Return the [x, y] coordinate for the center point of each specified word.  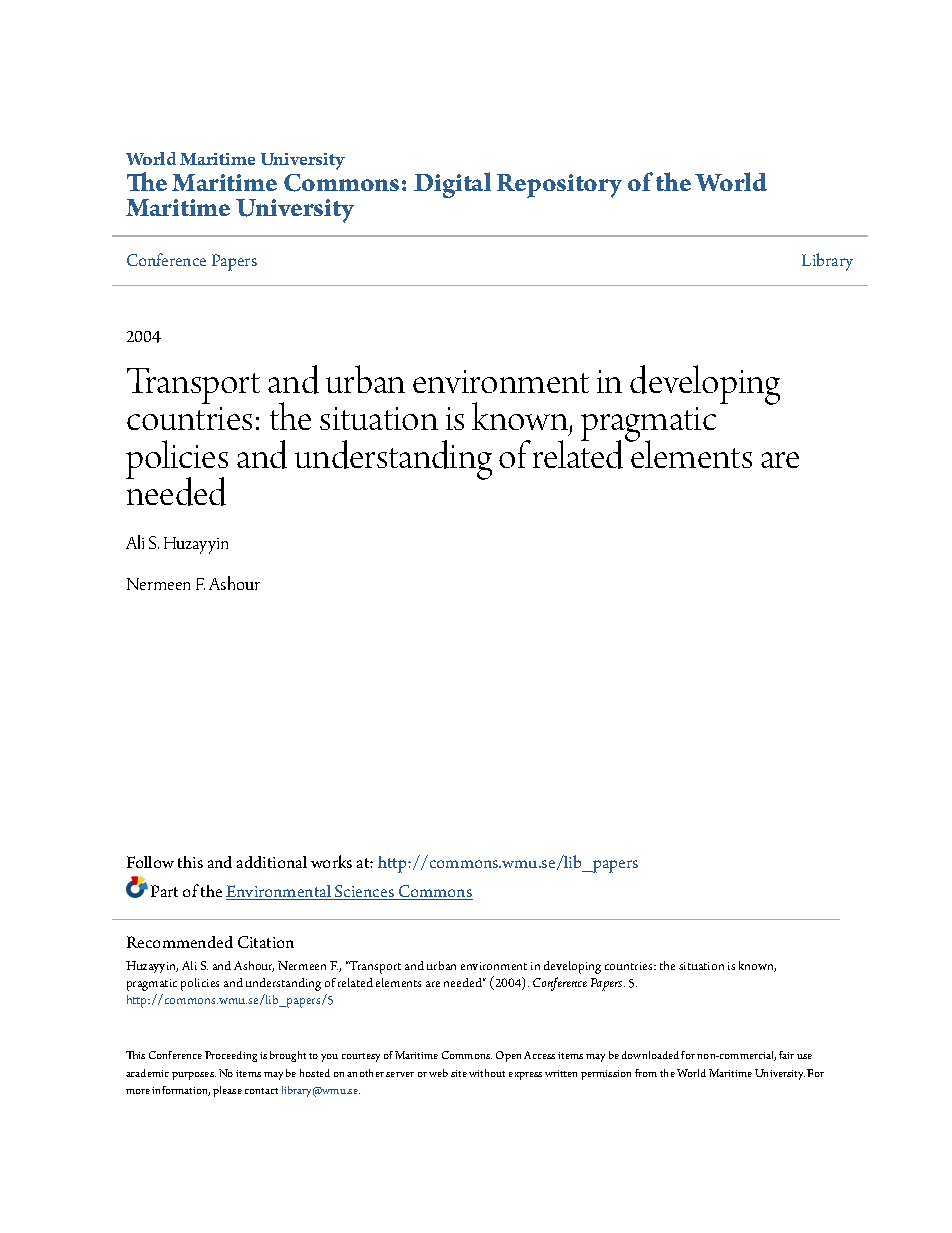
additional [272, 862]
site [459, 1073]
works [331, 861]
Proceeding [231, 1056]
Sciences [364, 892]
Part [164, 891]
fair [786, 1055]
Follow [150, 862]
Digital [452, 185]
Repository [559, 186]
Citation [266, 942]
